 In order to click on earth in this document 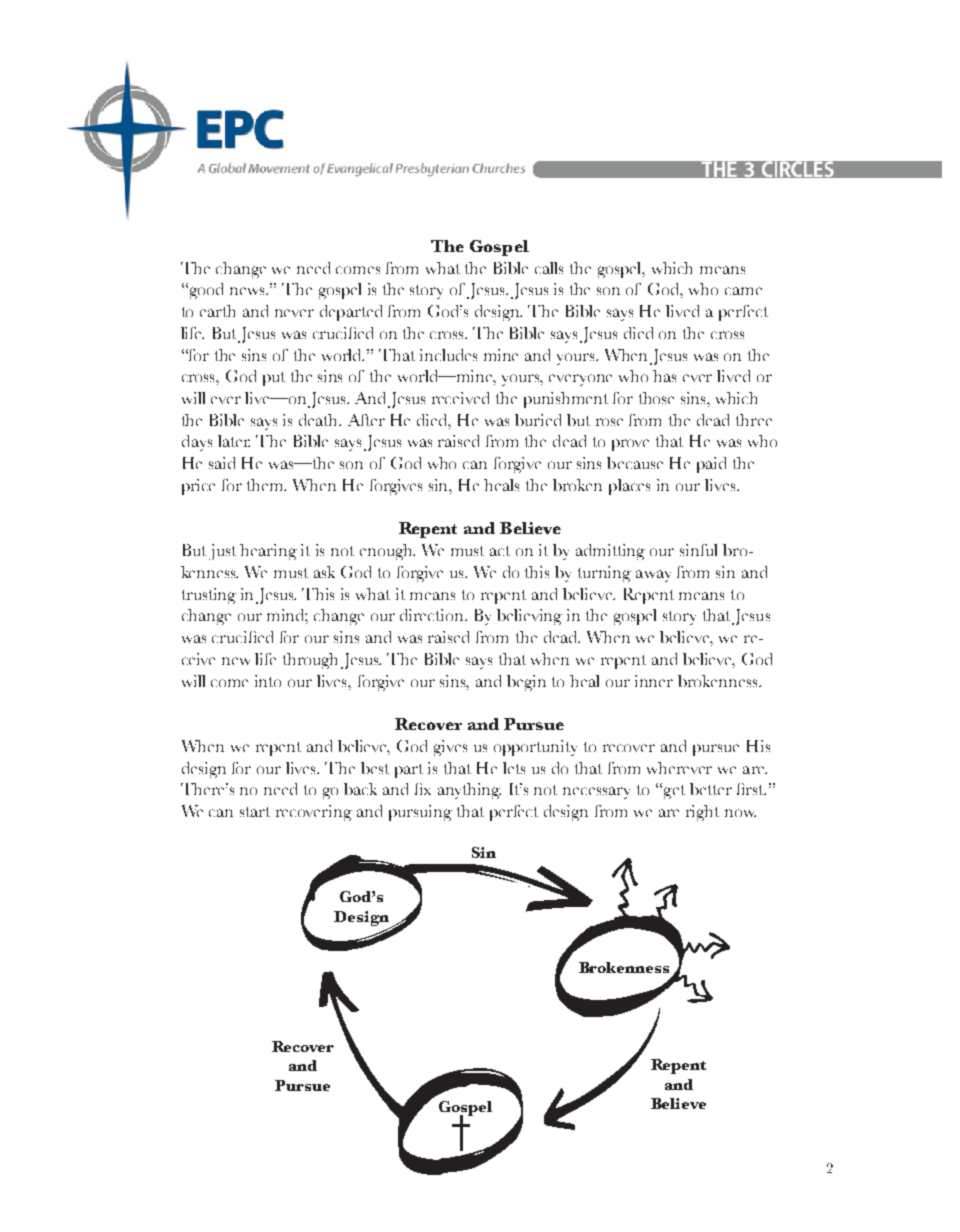, I will do `click(217, 311)`.
